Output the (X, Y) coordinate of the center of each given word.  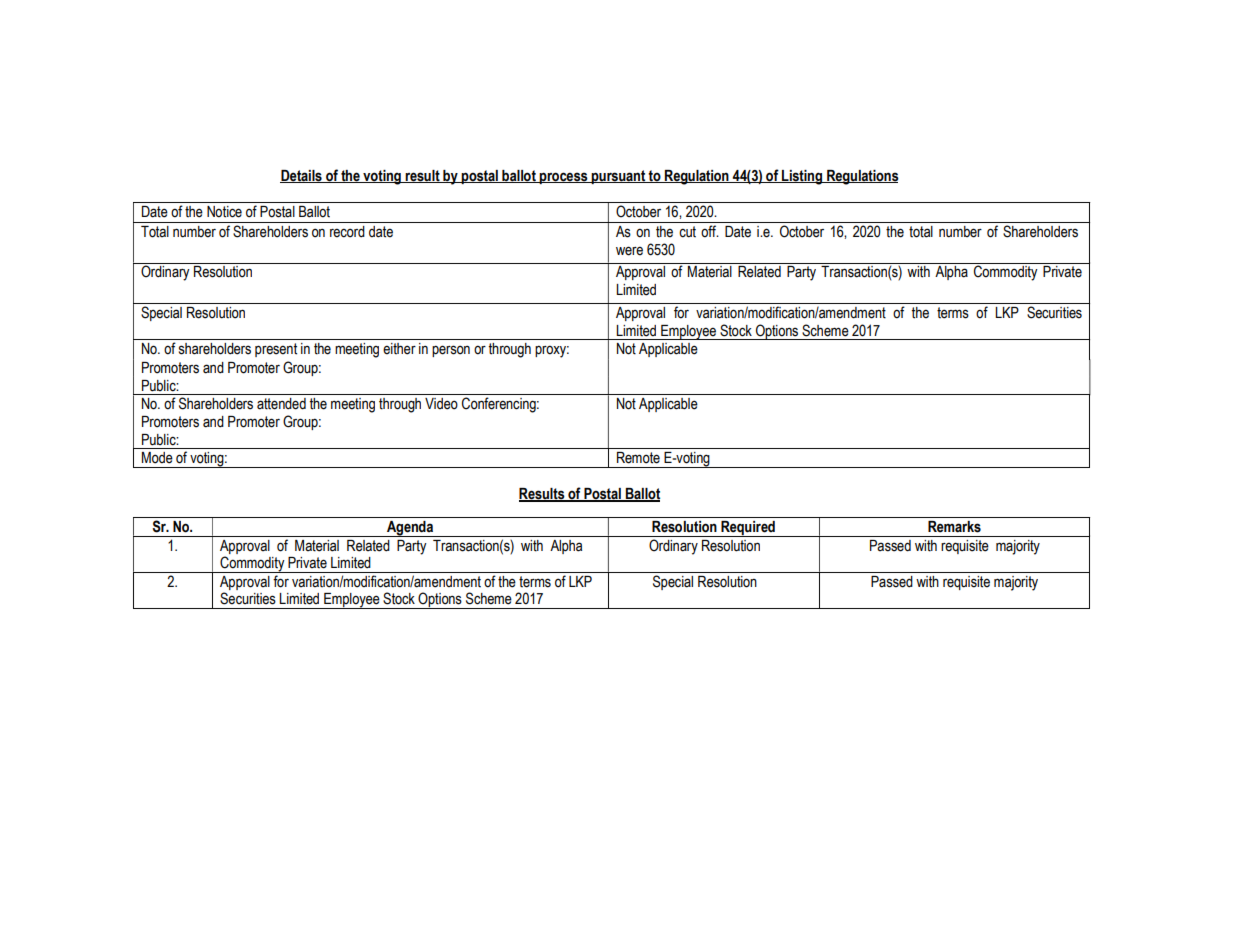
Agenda (410, 529)
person (451, 351)
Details (302, 176)
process (564, 178)
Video (441, 404)
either (399, 349)
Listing (802, 177)
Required (748, 529)
